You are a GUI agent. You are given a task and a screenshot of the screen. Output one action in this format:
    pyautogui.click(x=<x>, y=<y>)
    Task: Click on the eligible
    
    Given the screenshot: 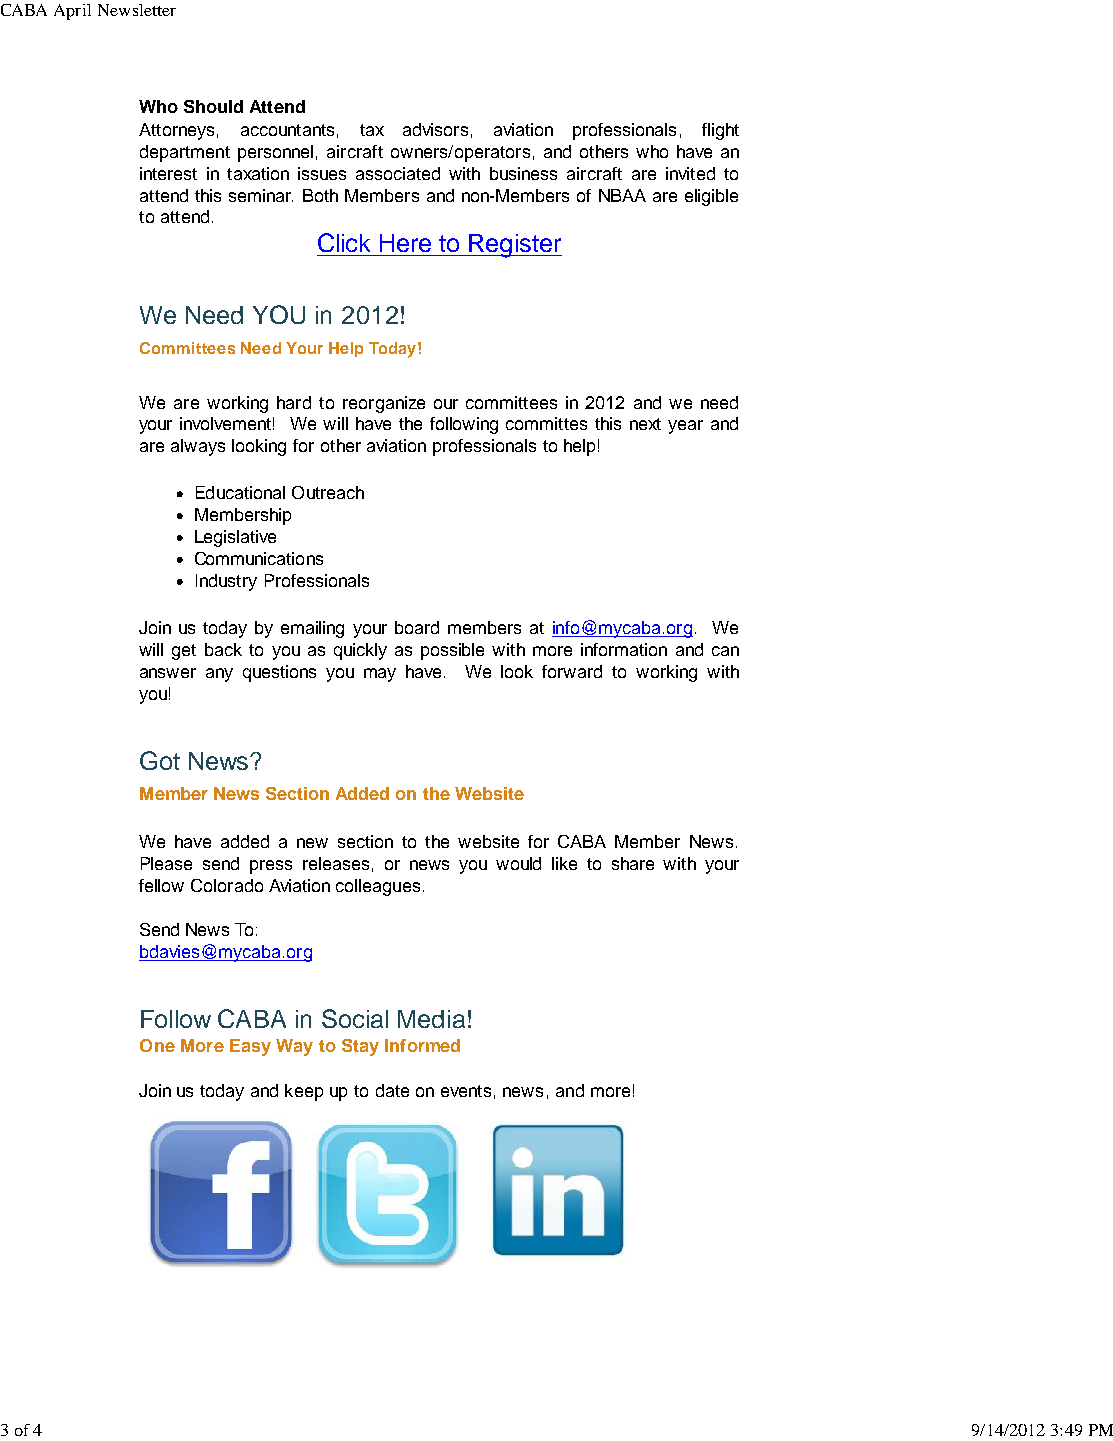 What is the action you would take?
    pyautogui.click(x=711, y=197)
